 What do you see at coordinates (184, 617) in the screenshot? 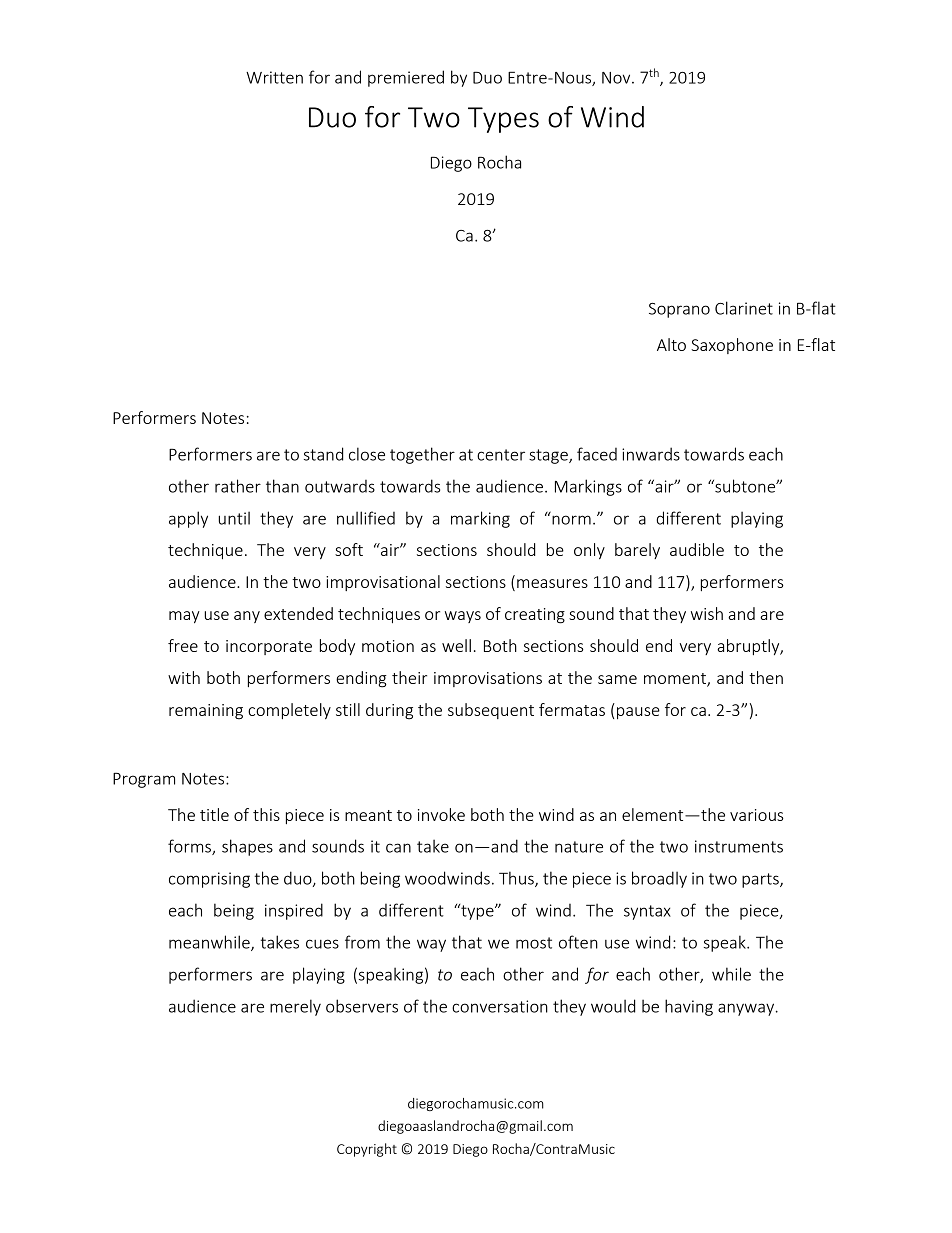
I see `may` at bounding box center [184, 617].
